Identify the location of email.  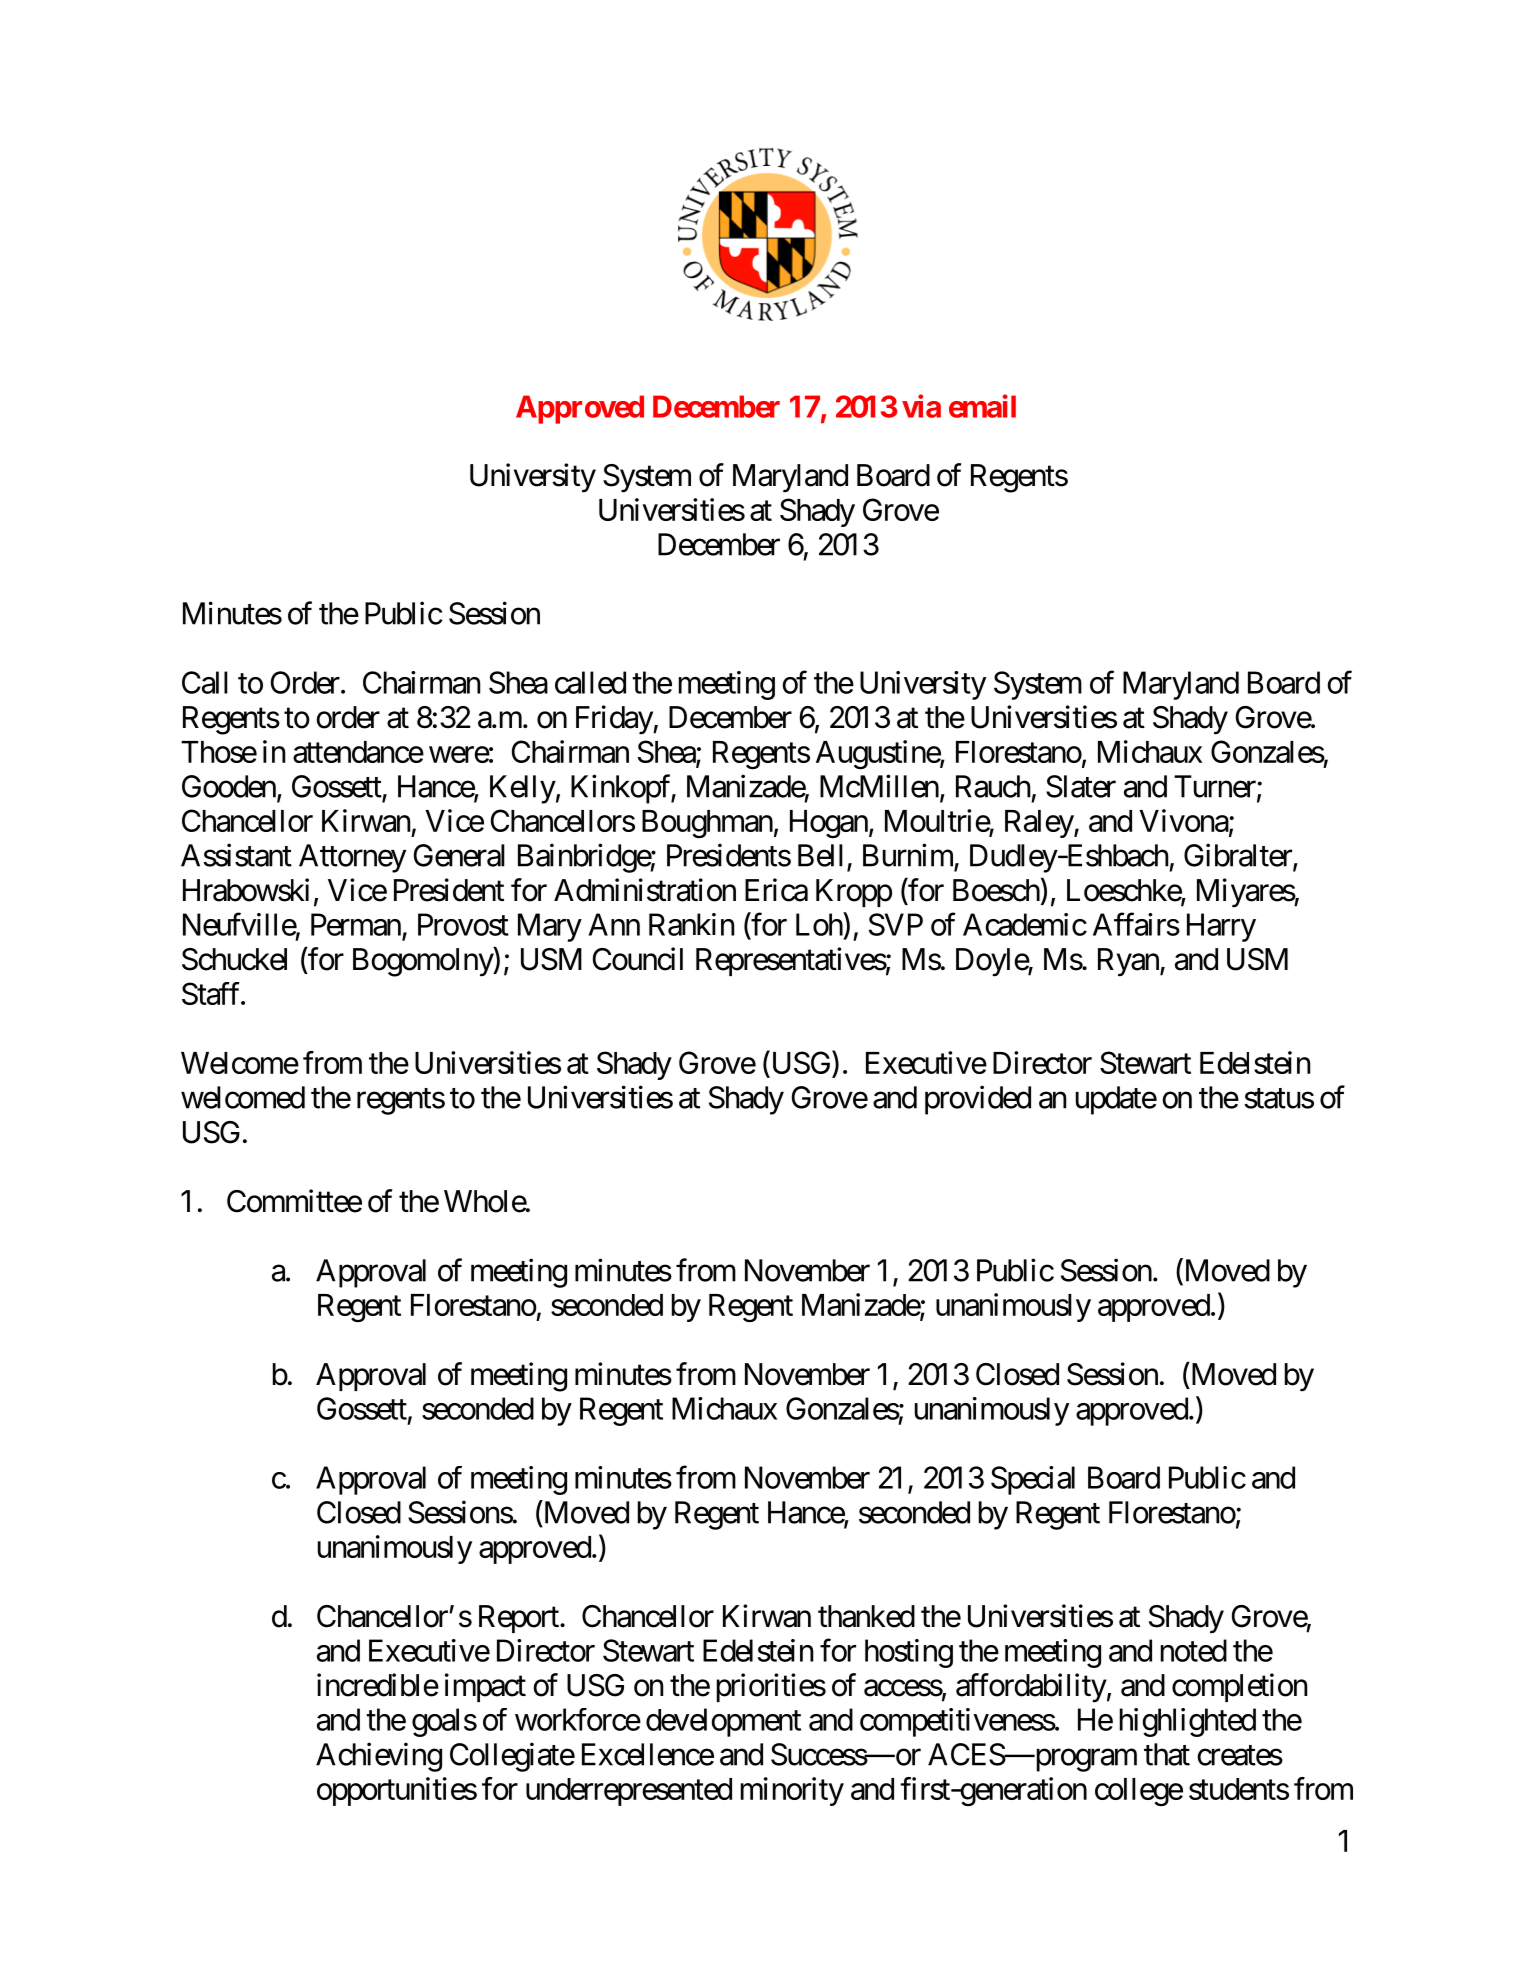
(982, 406).
